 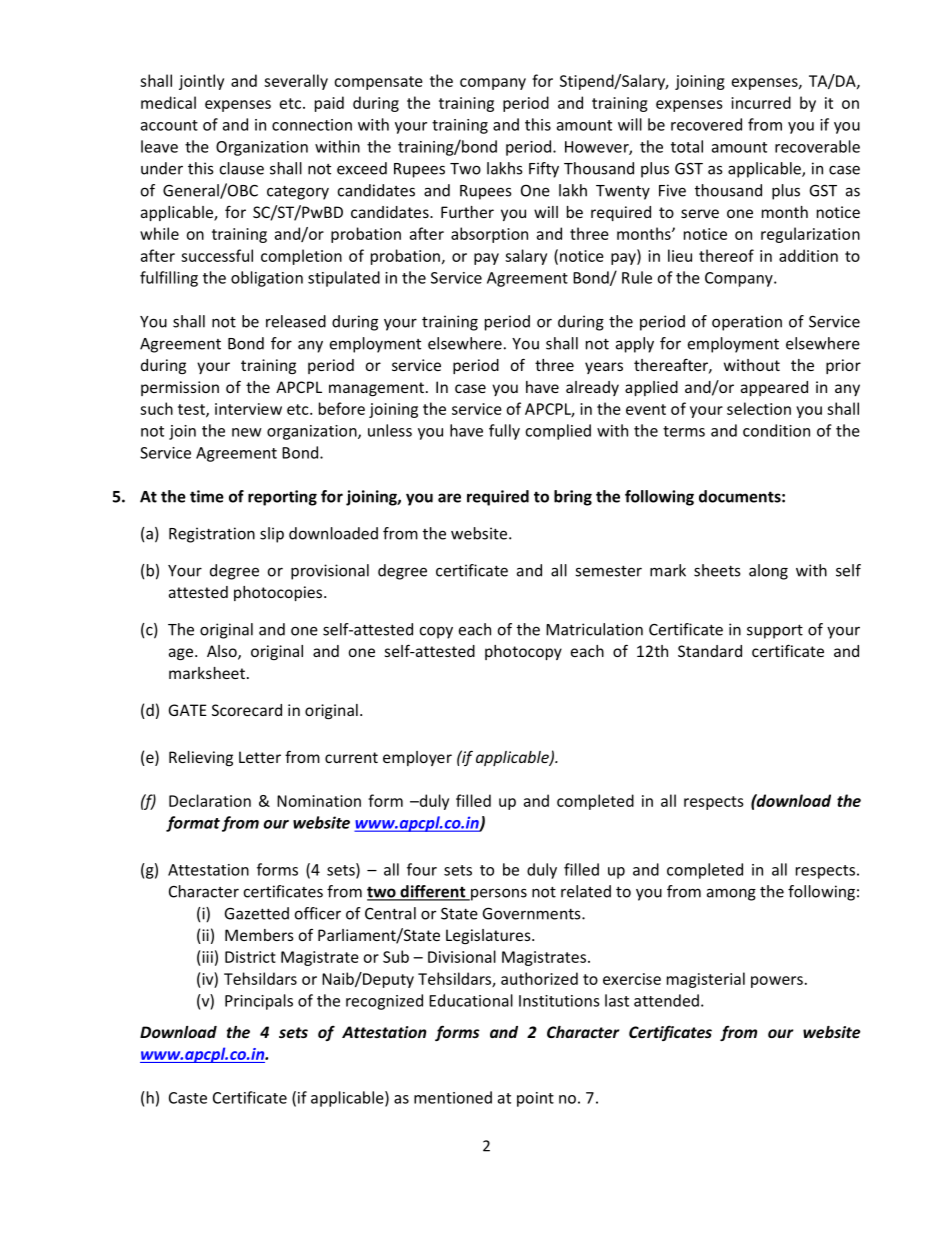 I want to click on Fifty, so click(x=544, y=170).
